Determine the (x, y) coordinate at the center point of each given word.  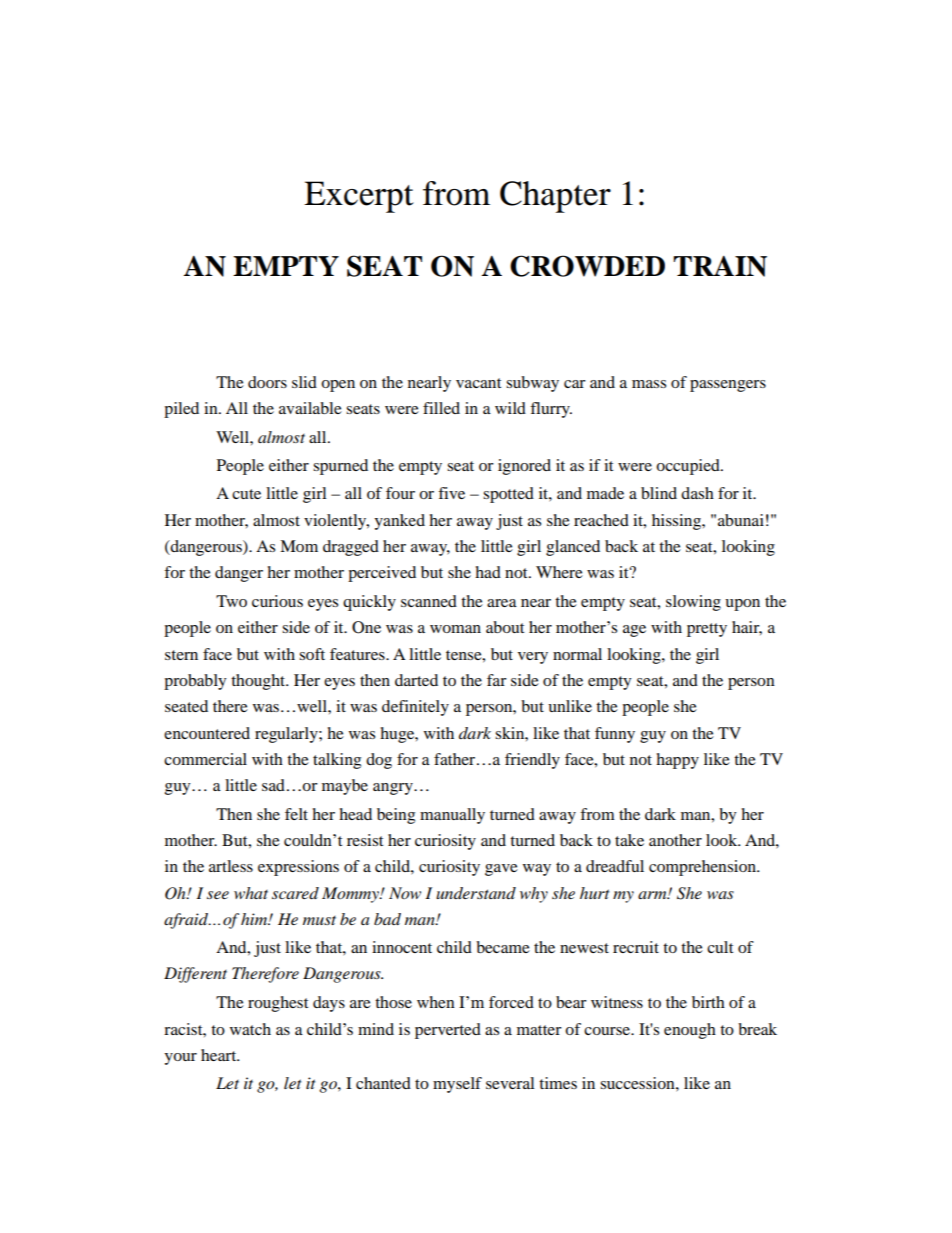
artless (231, 866)
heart (220, 1055)
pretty (707, 630)
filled (441, 408)
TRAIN (720, 266)
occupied (689, 467)
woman (455, 629)
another (675, 840)
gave (501, 870)
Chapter (555, 197)
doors (267, 382)
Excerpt (359, 197)
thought (259, 682)
